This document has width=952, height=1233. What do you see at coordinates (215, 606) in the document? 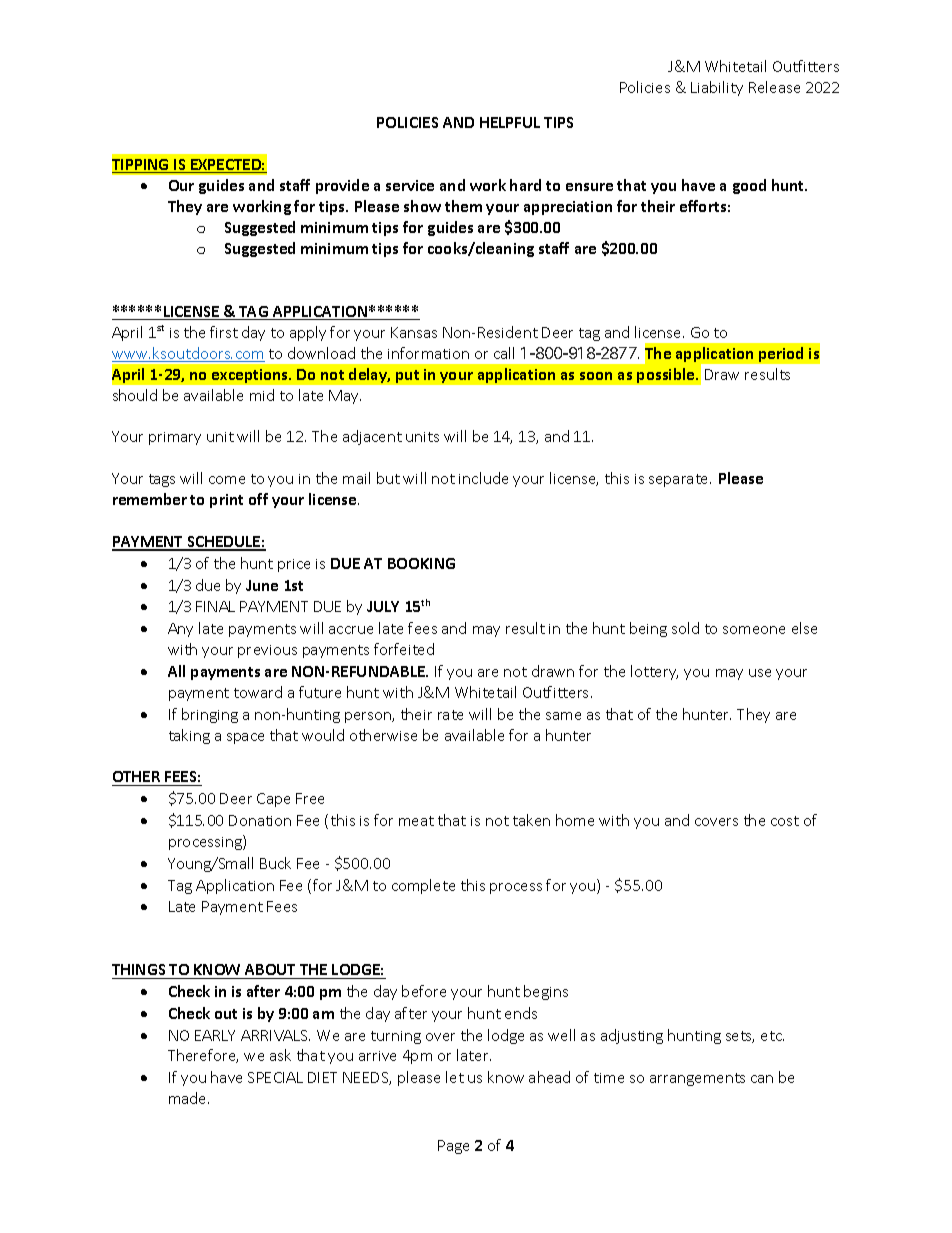
I see `FINAL` at bounding box center [215, 606].
